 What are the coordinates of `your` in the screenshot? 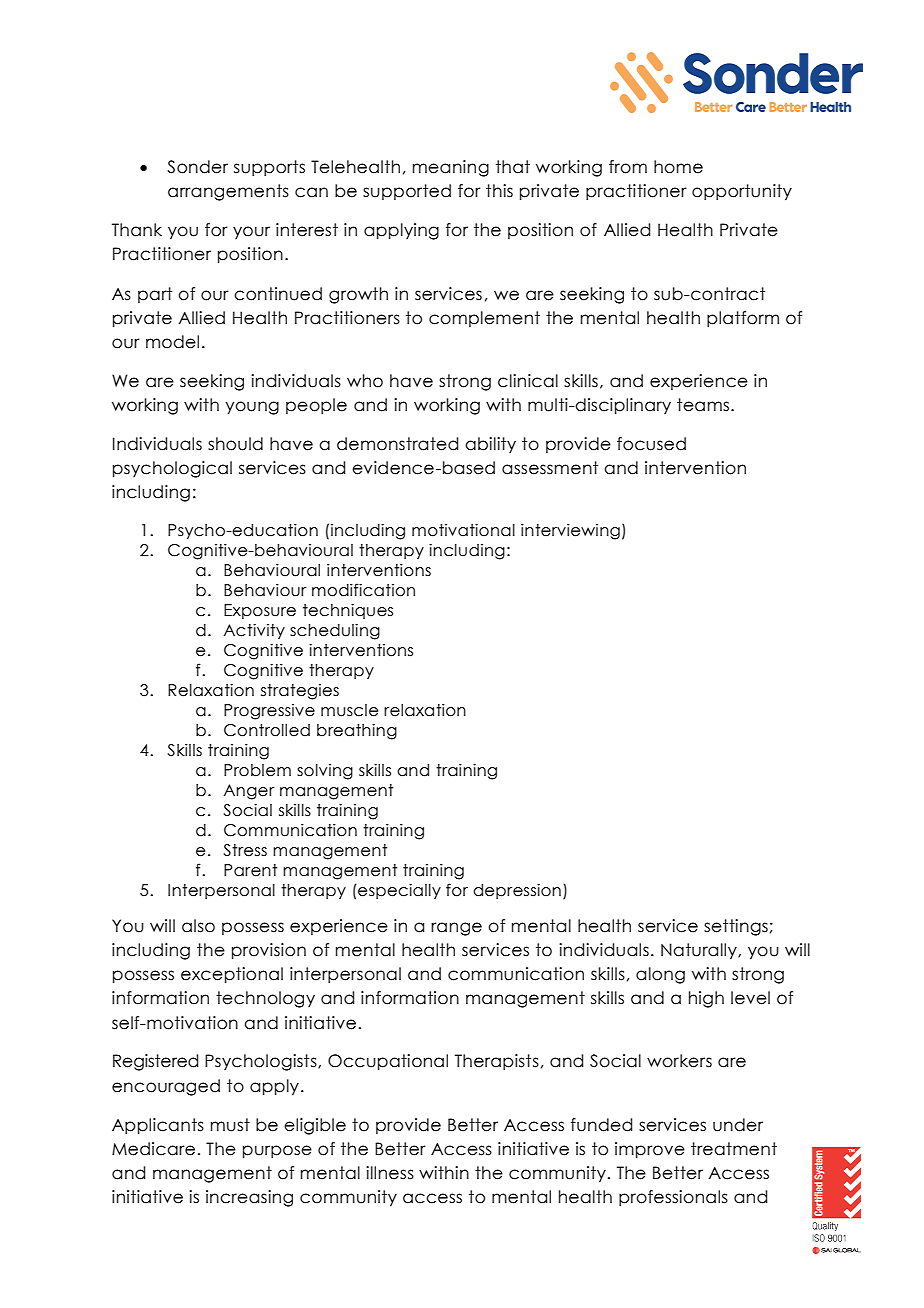 It's located at (251, 232).
